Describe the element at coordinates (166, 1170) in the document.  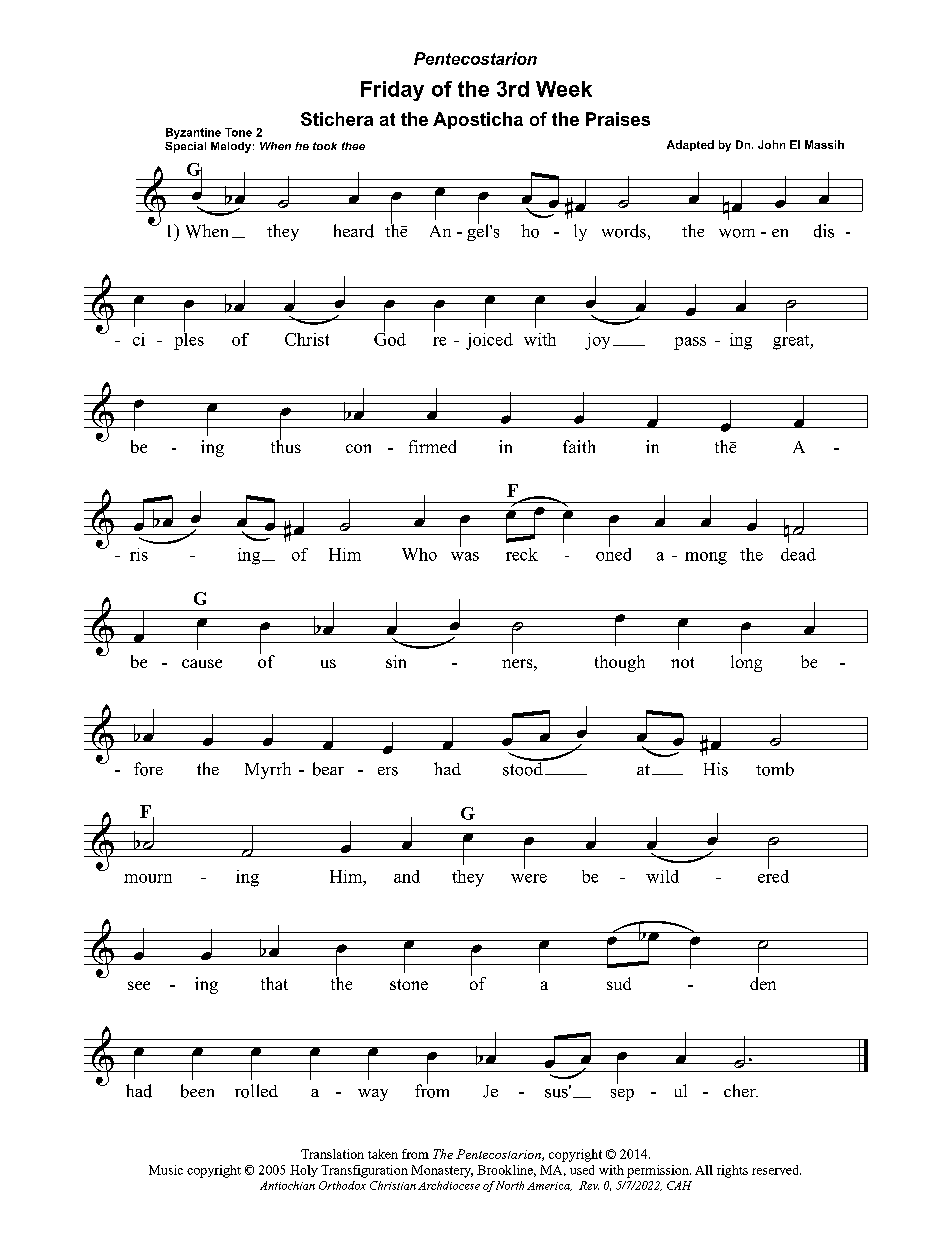
I see `Music` at that location.
